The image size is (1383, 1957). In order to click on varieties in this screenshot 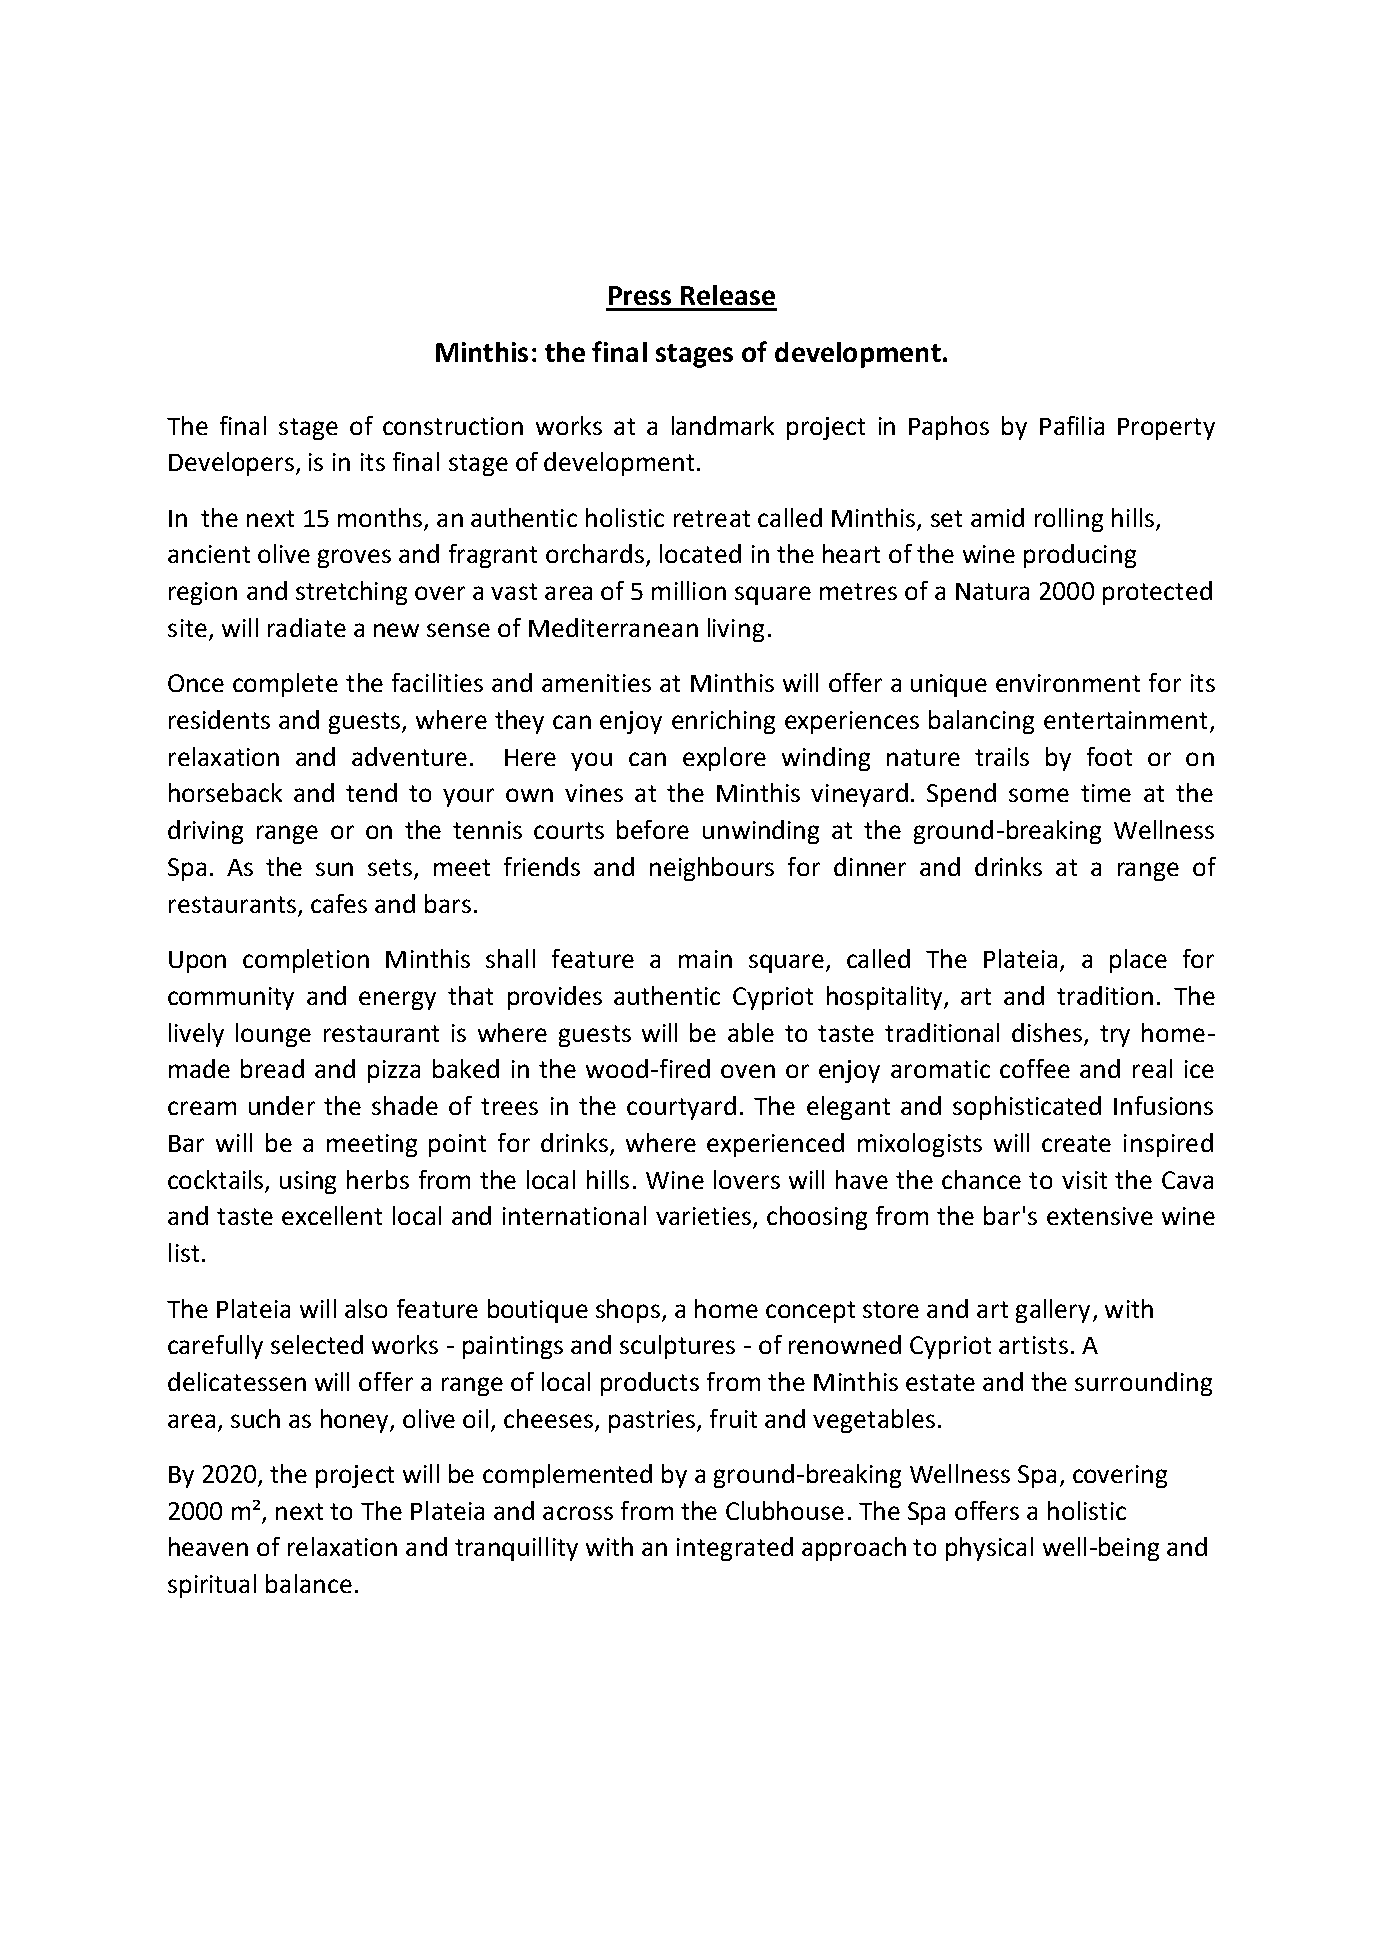, I will do `click(705, 1217)`.
